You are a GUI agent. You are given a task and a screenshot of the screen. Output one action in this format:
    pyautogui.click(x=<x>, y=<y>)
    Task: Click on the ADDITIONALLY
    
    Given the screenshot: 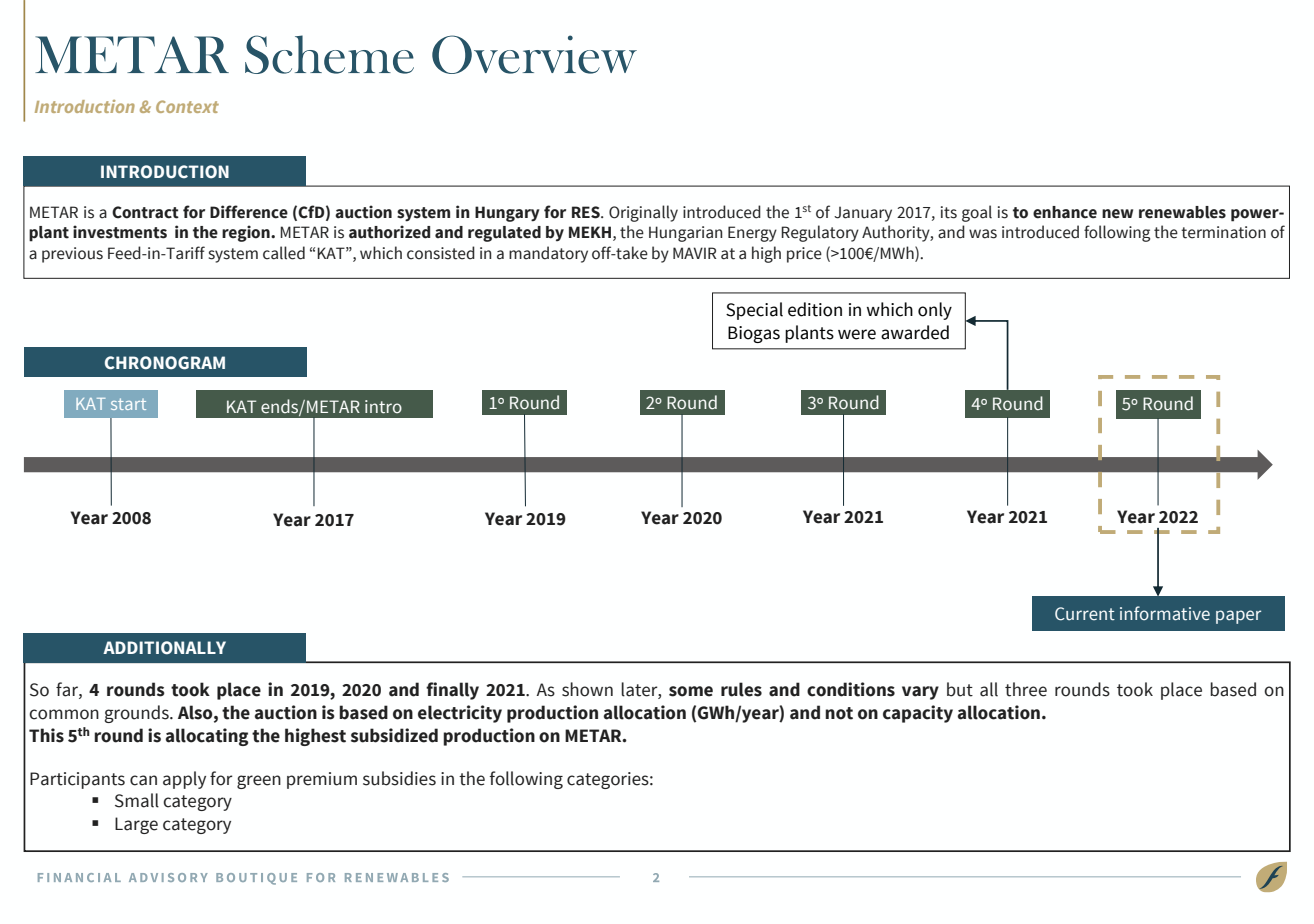 What is the action you would take?
    pyautogui.click(x=164, y=648)
